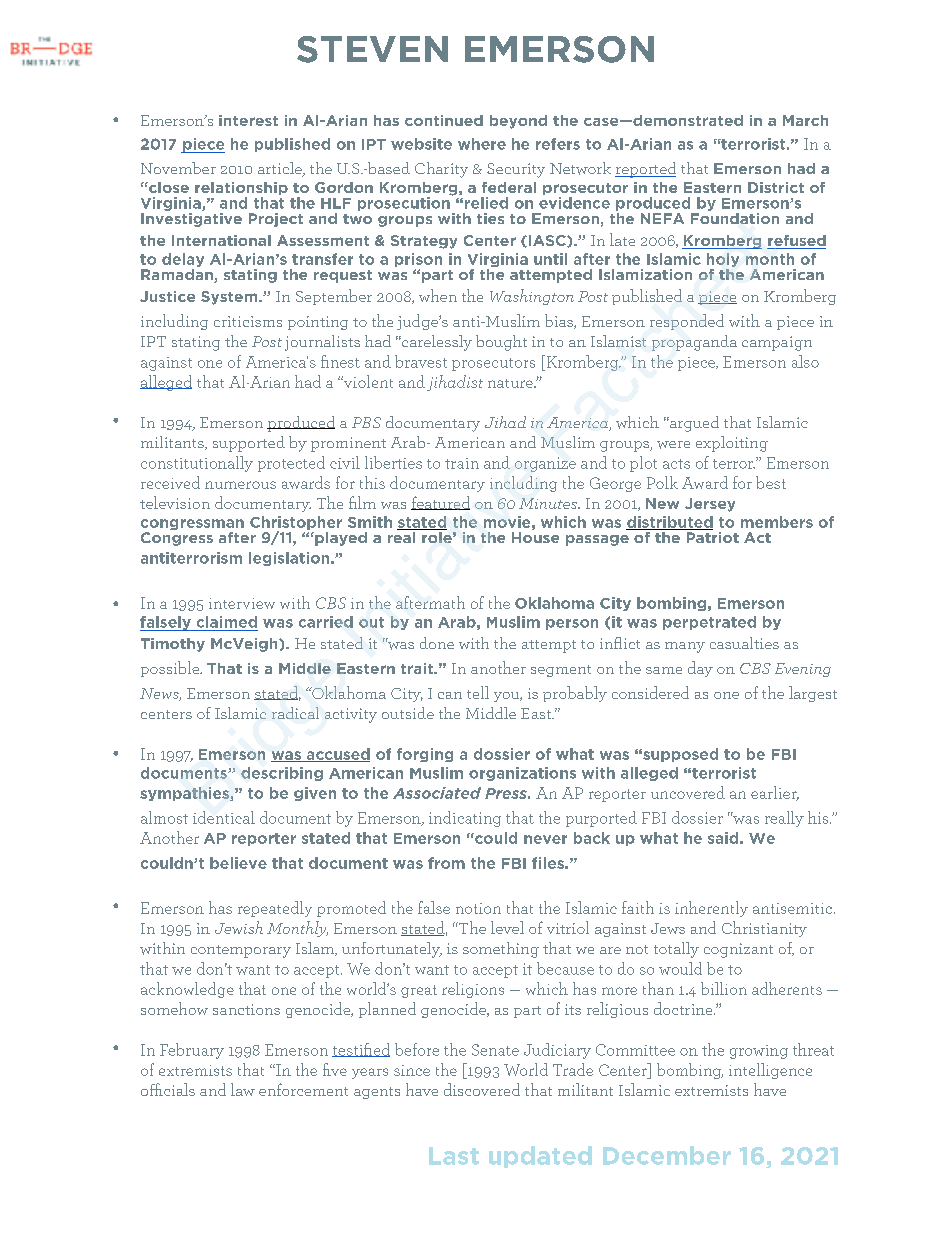 The image size is (952, 1233). Describe the element at coordinates (759, 1052) in the screenshot. I see `growing` at that location.
